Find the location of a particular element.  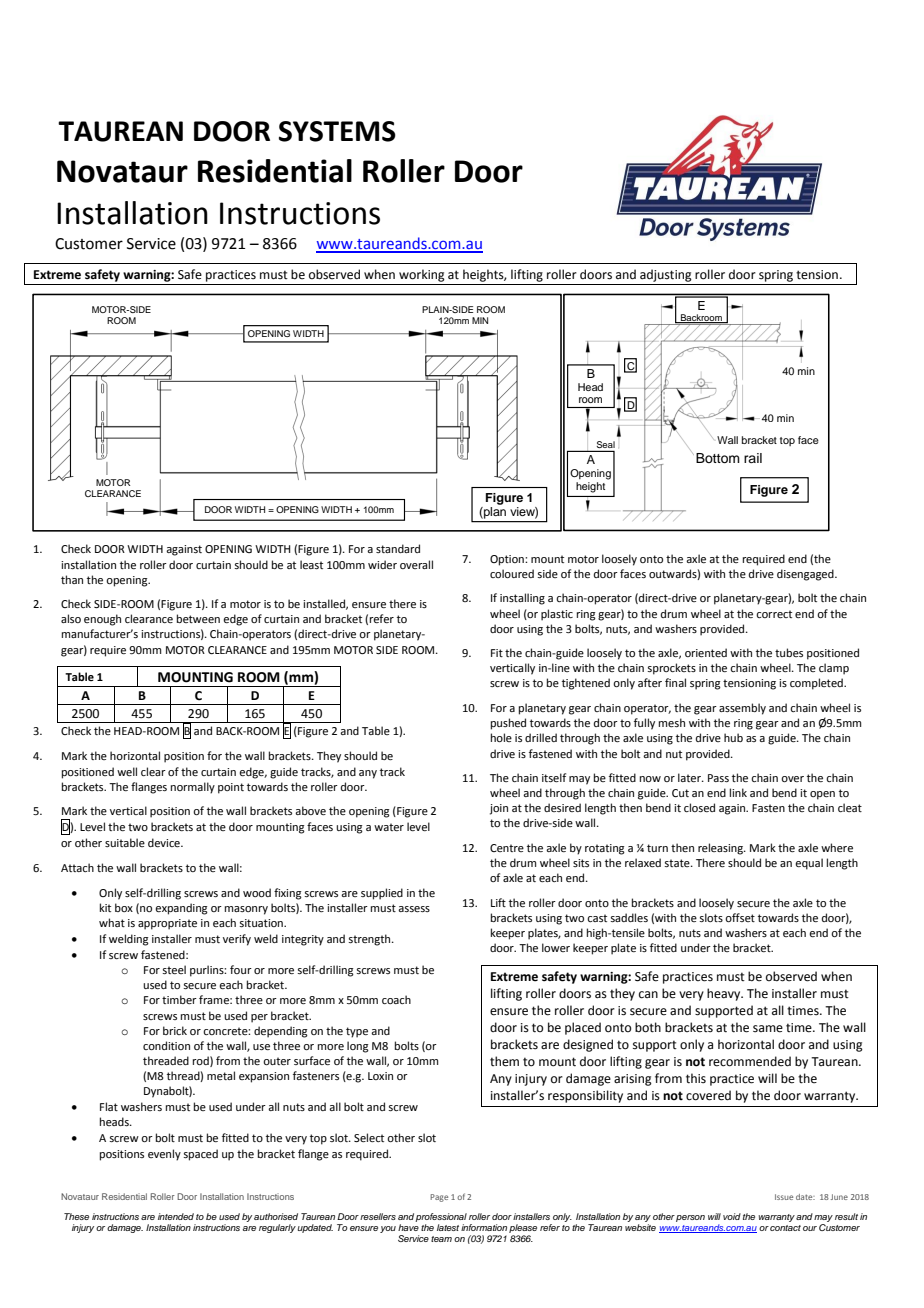

adjusting is located at coordinates (666, 275).
